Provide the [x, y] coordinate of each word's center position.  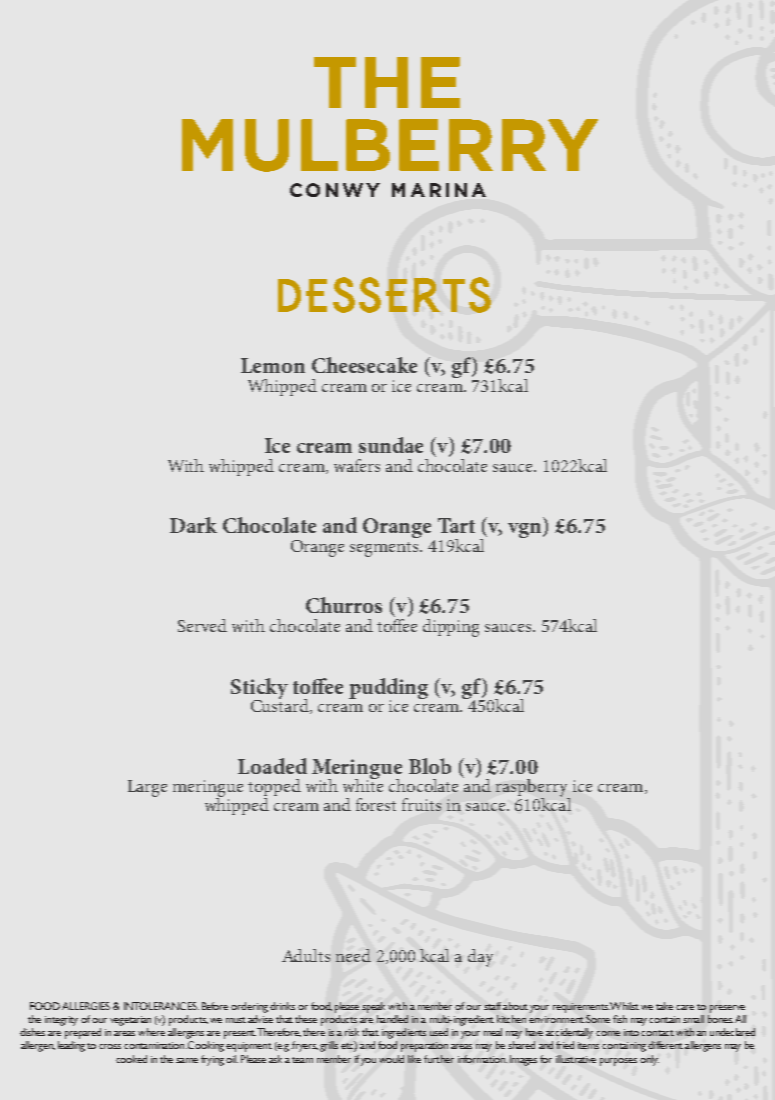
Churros [344, 605]
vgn [526, 530]
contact [657, 1033]
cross [110, 1046]
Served [202, 625]
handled [392, 1019]
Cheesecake [364, 365]
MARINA [439, 190]
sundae [391, 445]
